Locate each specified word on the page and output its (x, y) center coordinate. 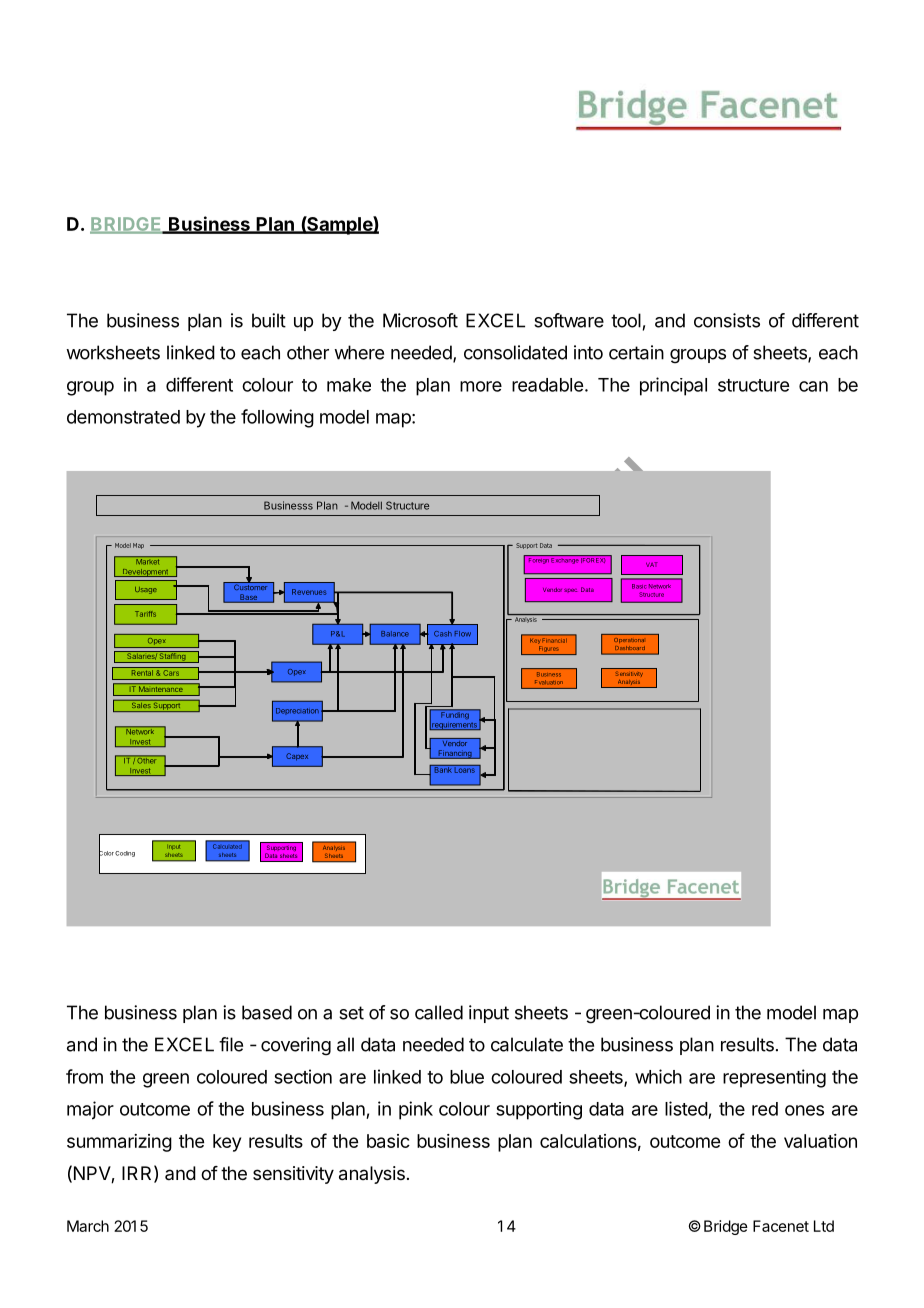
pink (416, 1110)
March (88, 1226)
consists (727, 320)
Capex (297, 757)
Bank (443, 769)
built (269, 320)
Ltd (824, 1226)
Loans (465, 769)
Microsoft (420, 320)
